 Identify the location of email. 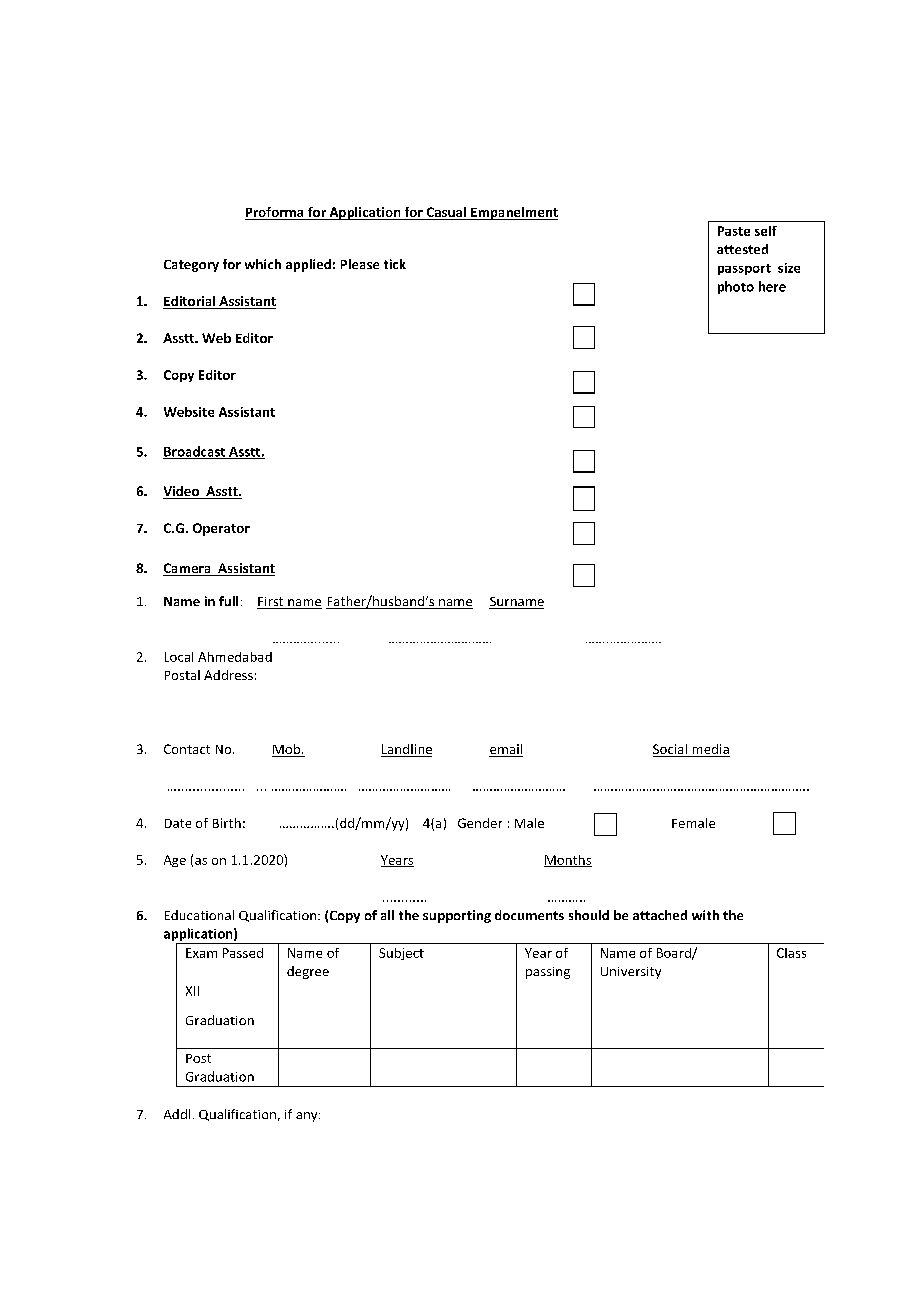
(506, 750).
